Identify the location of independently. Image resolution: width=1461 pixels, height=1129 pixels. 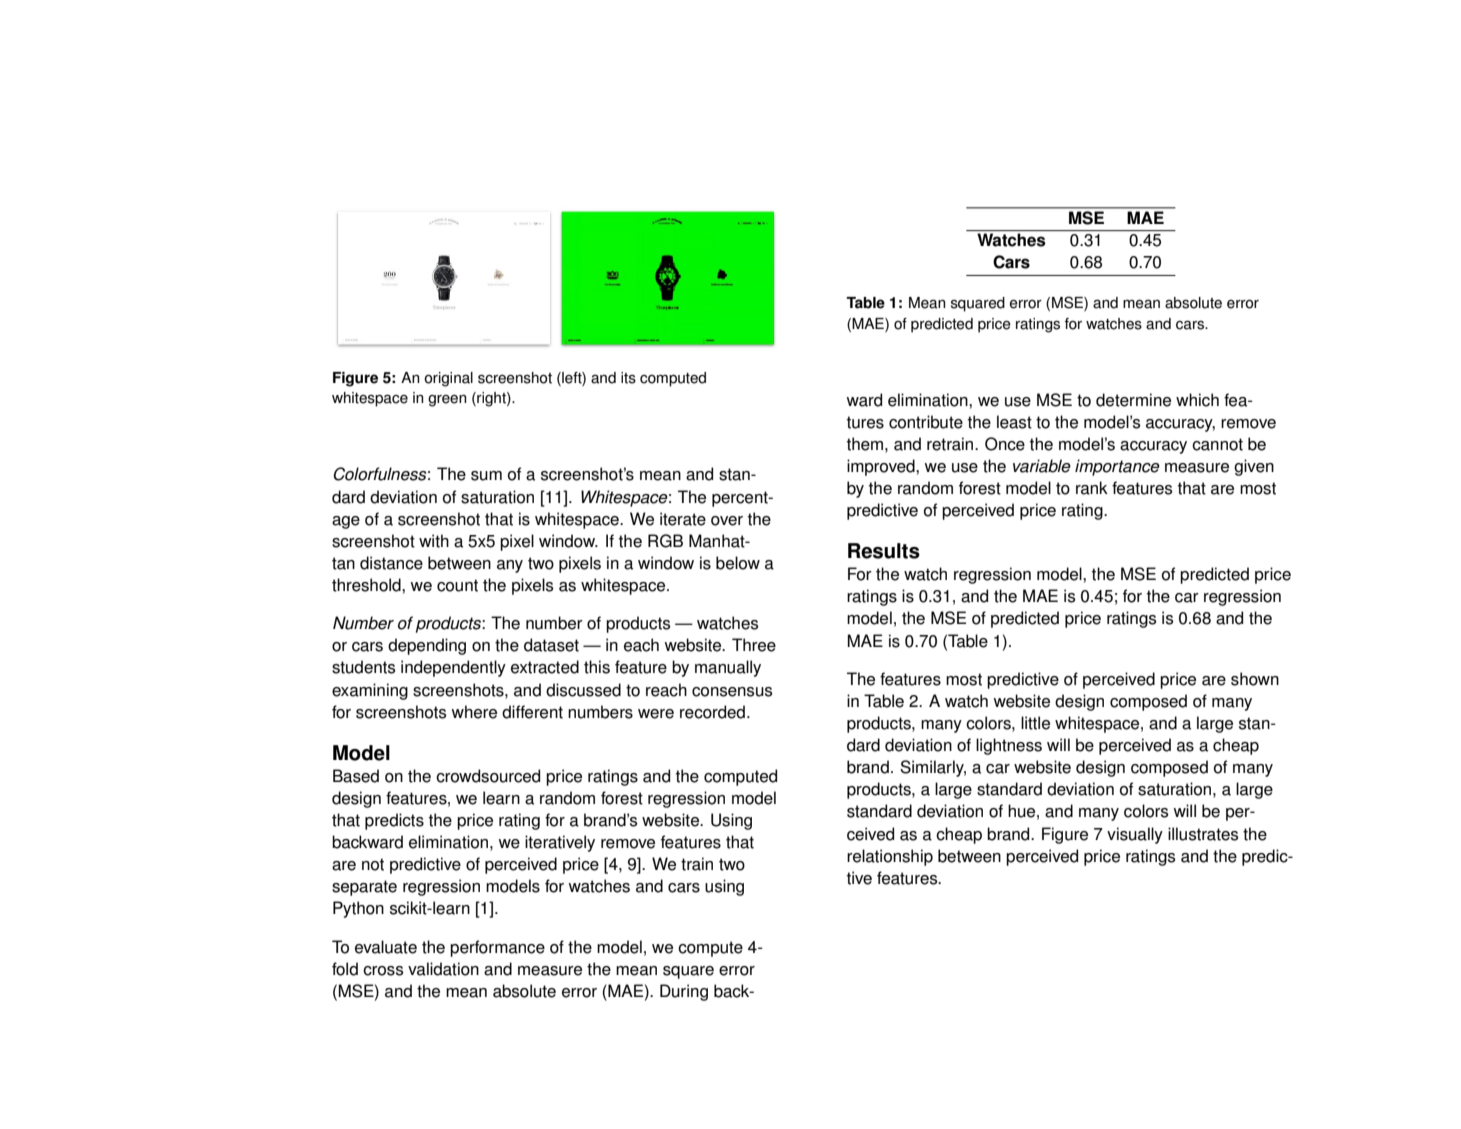
(453, 668).
